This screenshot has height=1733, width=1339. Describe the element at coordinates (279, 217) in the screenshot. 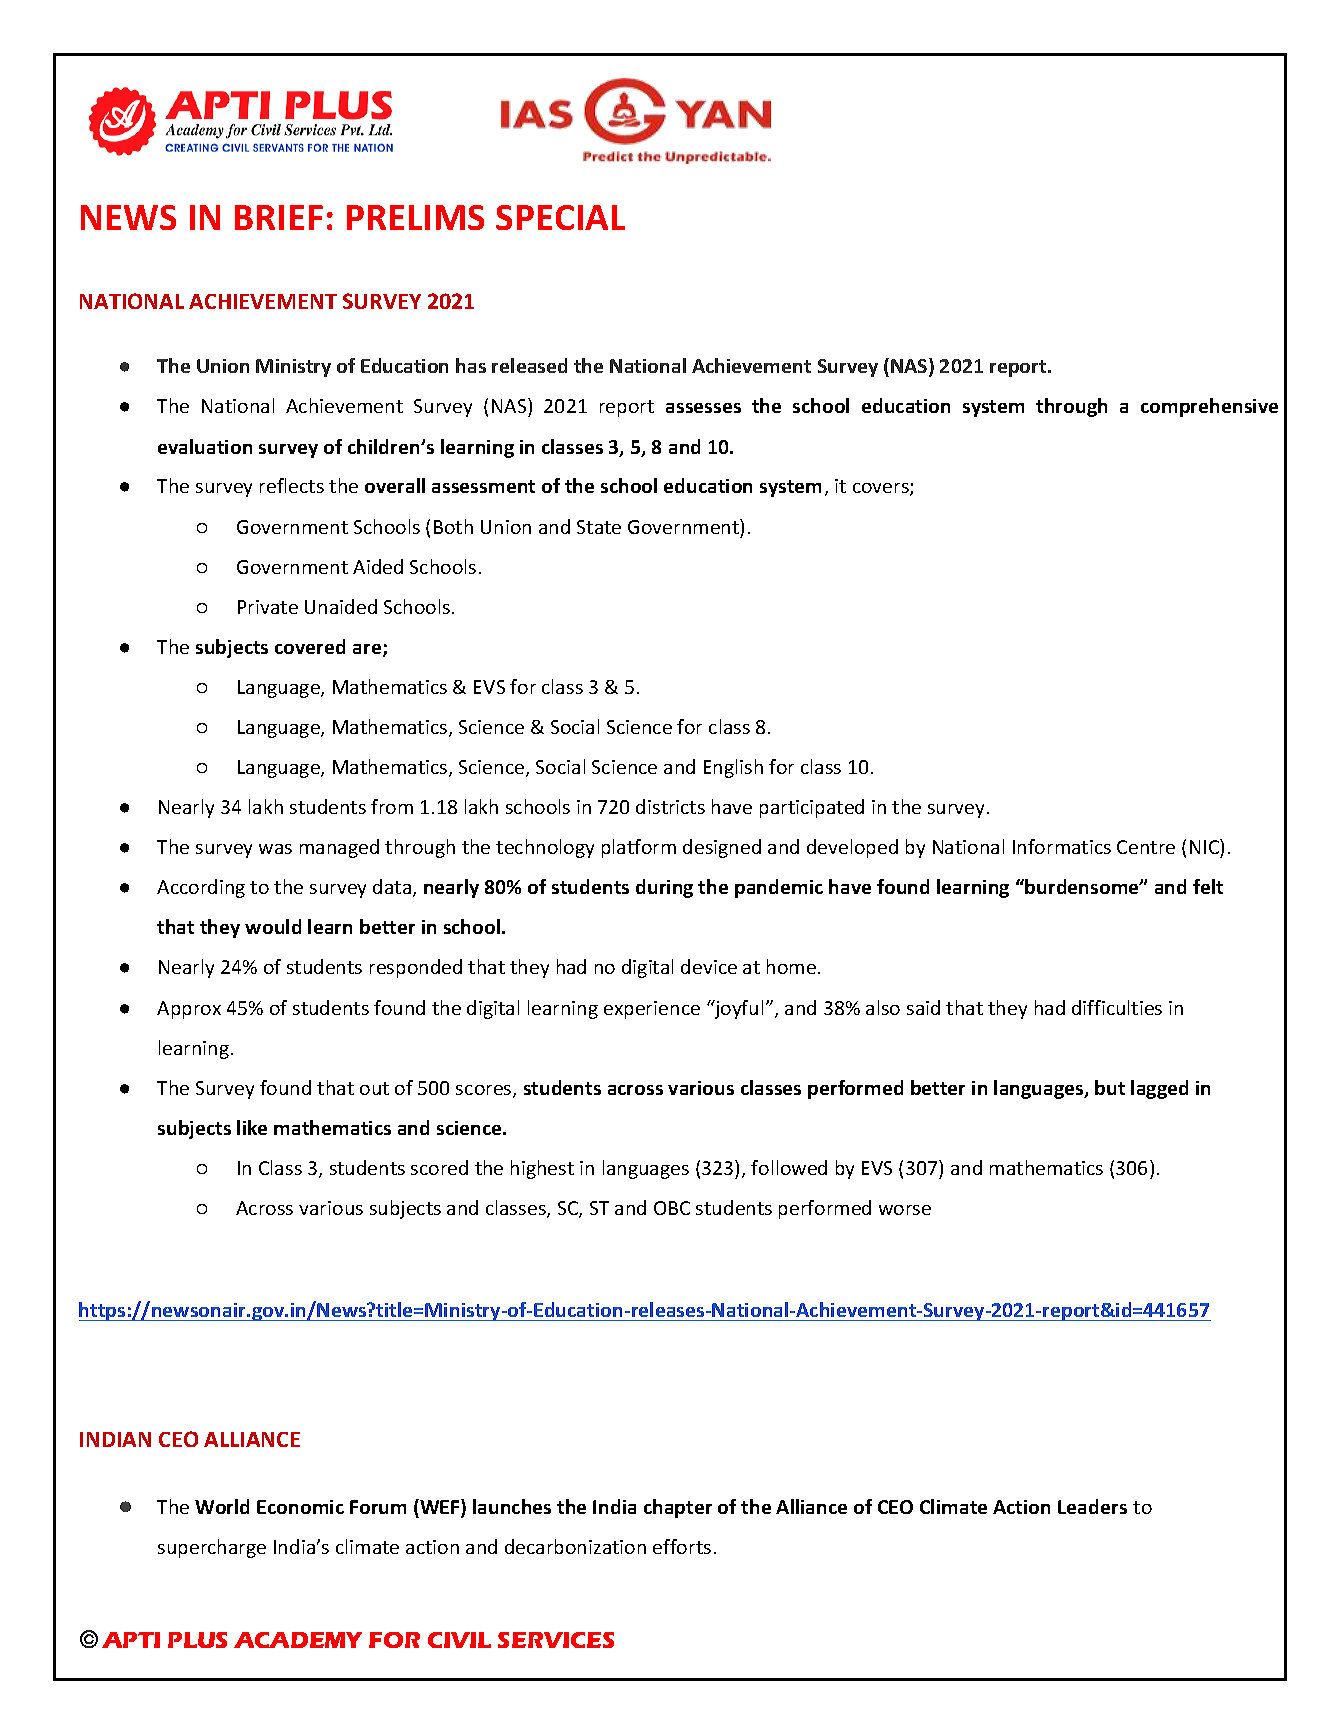

I see `BRIEF` at that location.
